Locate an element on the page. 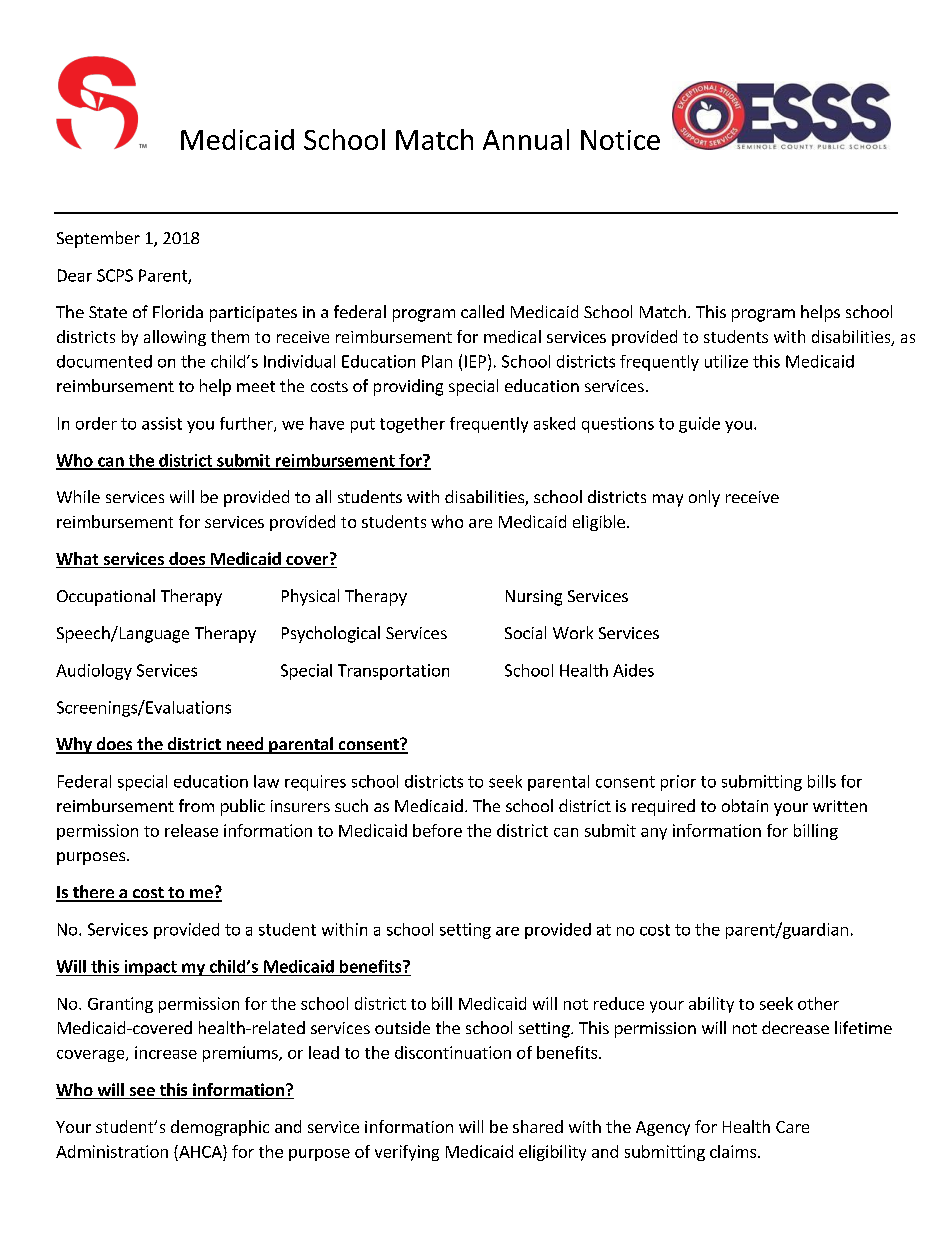 The image size is (952, 1233). together is located at coordinates (412, 425).
